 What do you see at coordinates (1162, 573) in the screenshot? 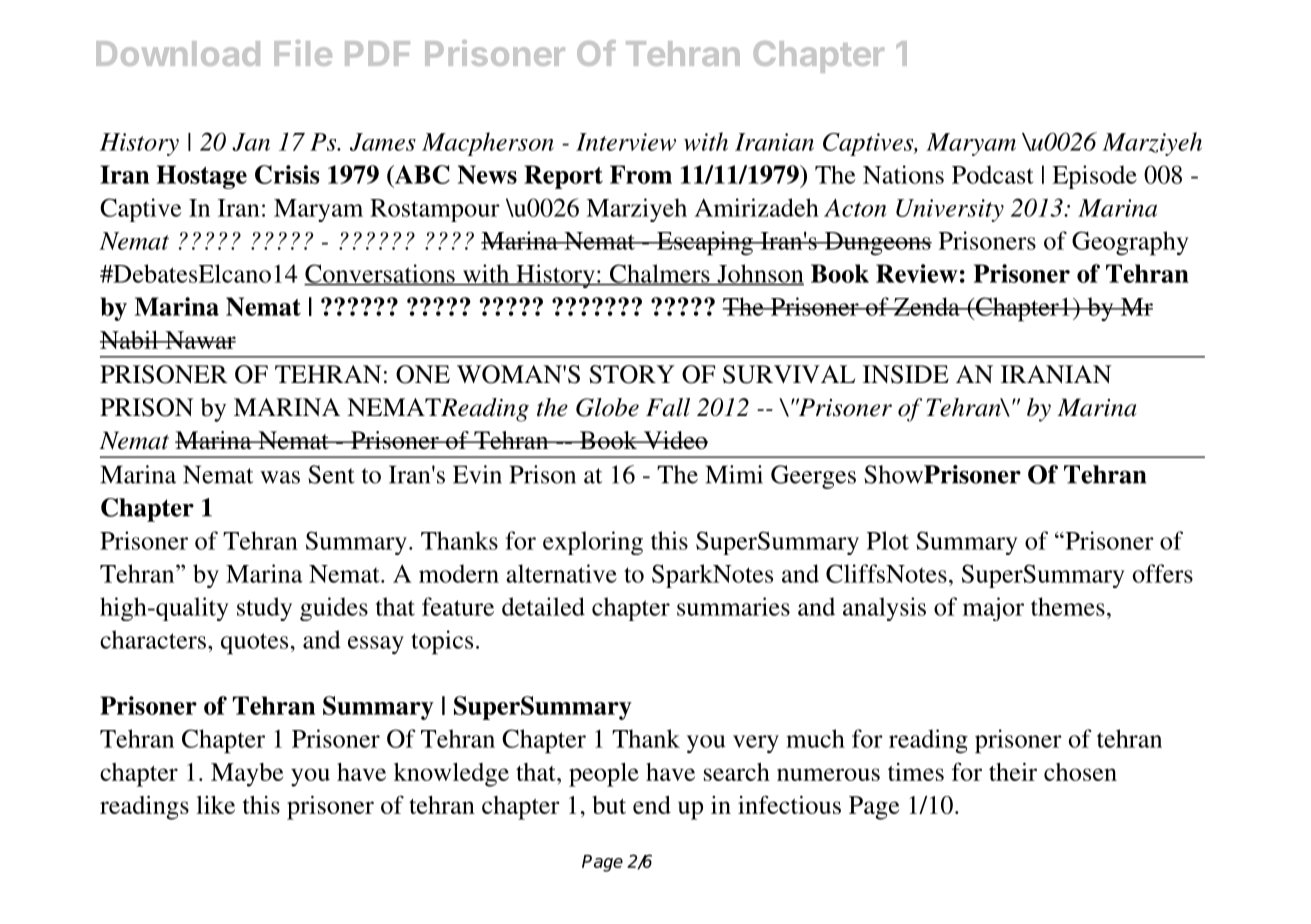
I see `offers` at bounding box center [1162, 573].
